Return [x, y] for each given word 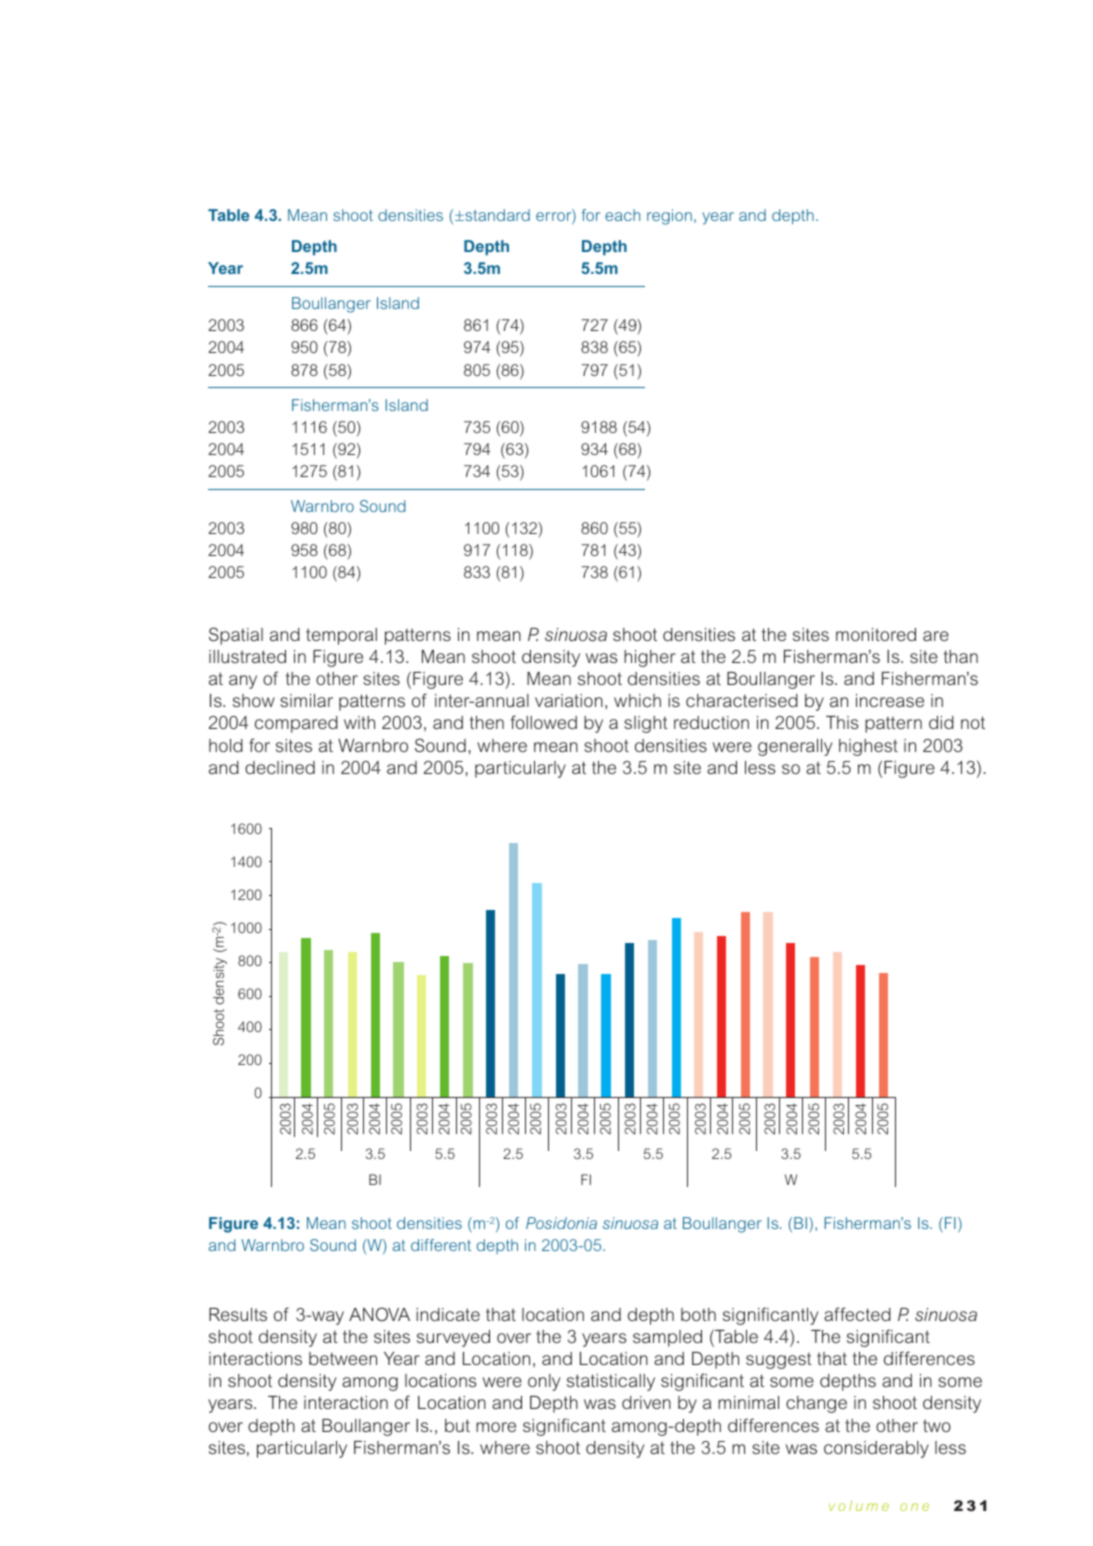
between [343, 1358]
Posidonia [561, 1223]
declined [280, 767]
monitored [876, 634]
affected [857, 1314]
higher [650, 658]
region [669, 217]
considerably [876, 1449]
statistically [611, 1382]
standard [496, 215]
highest [868, 747]
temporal [341, 636]
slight [646, 724]
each [622, 215]
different [441, 1245]
